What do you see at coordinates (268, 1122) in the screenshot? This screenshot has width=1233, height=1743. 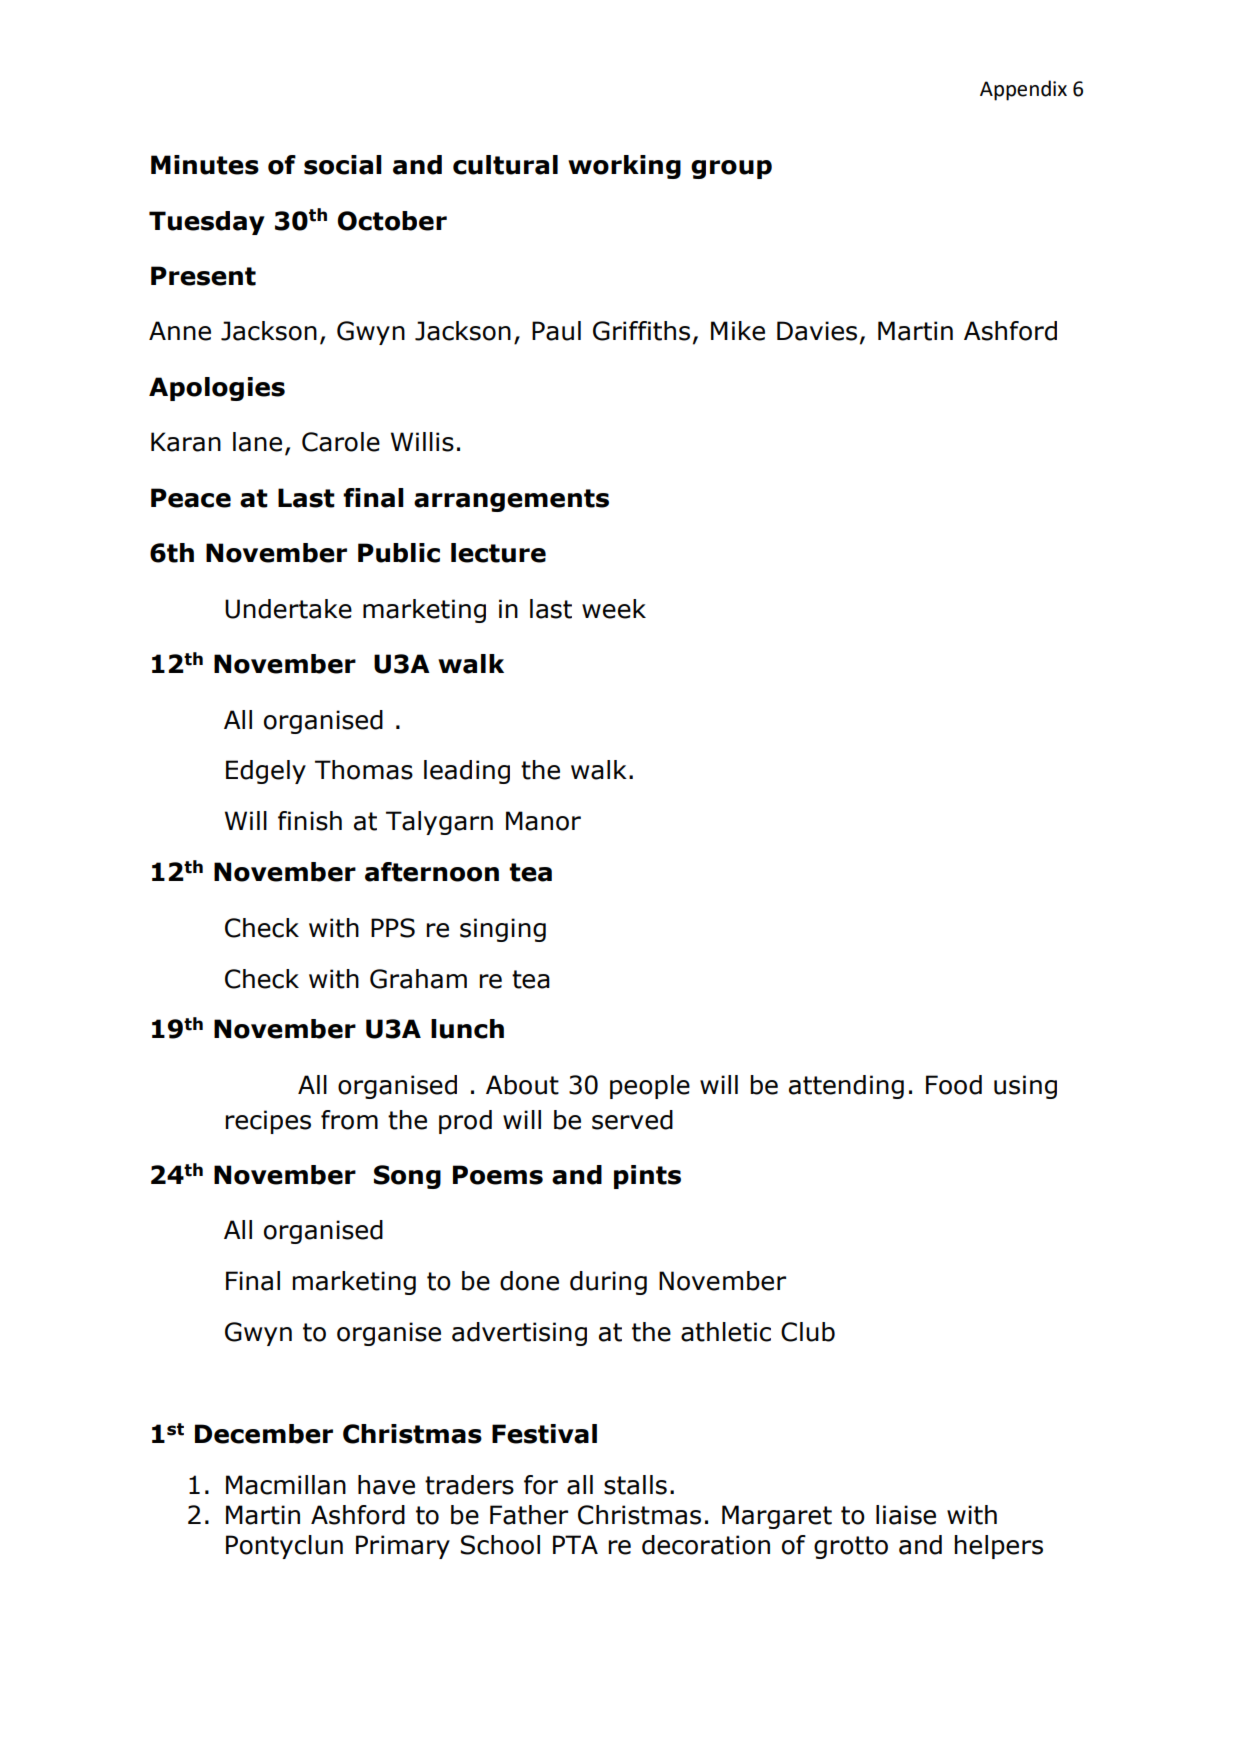 I see `recipes` at bounding box center [268, 1122].
